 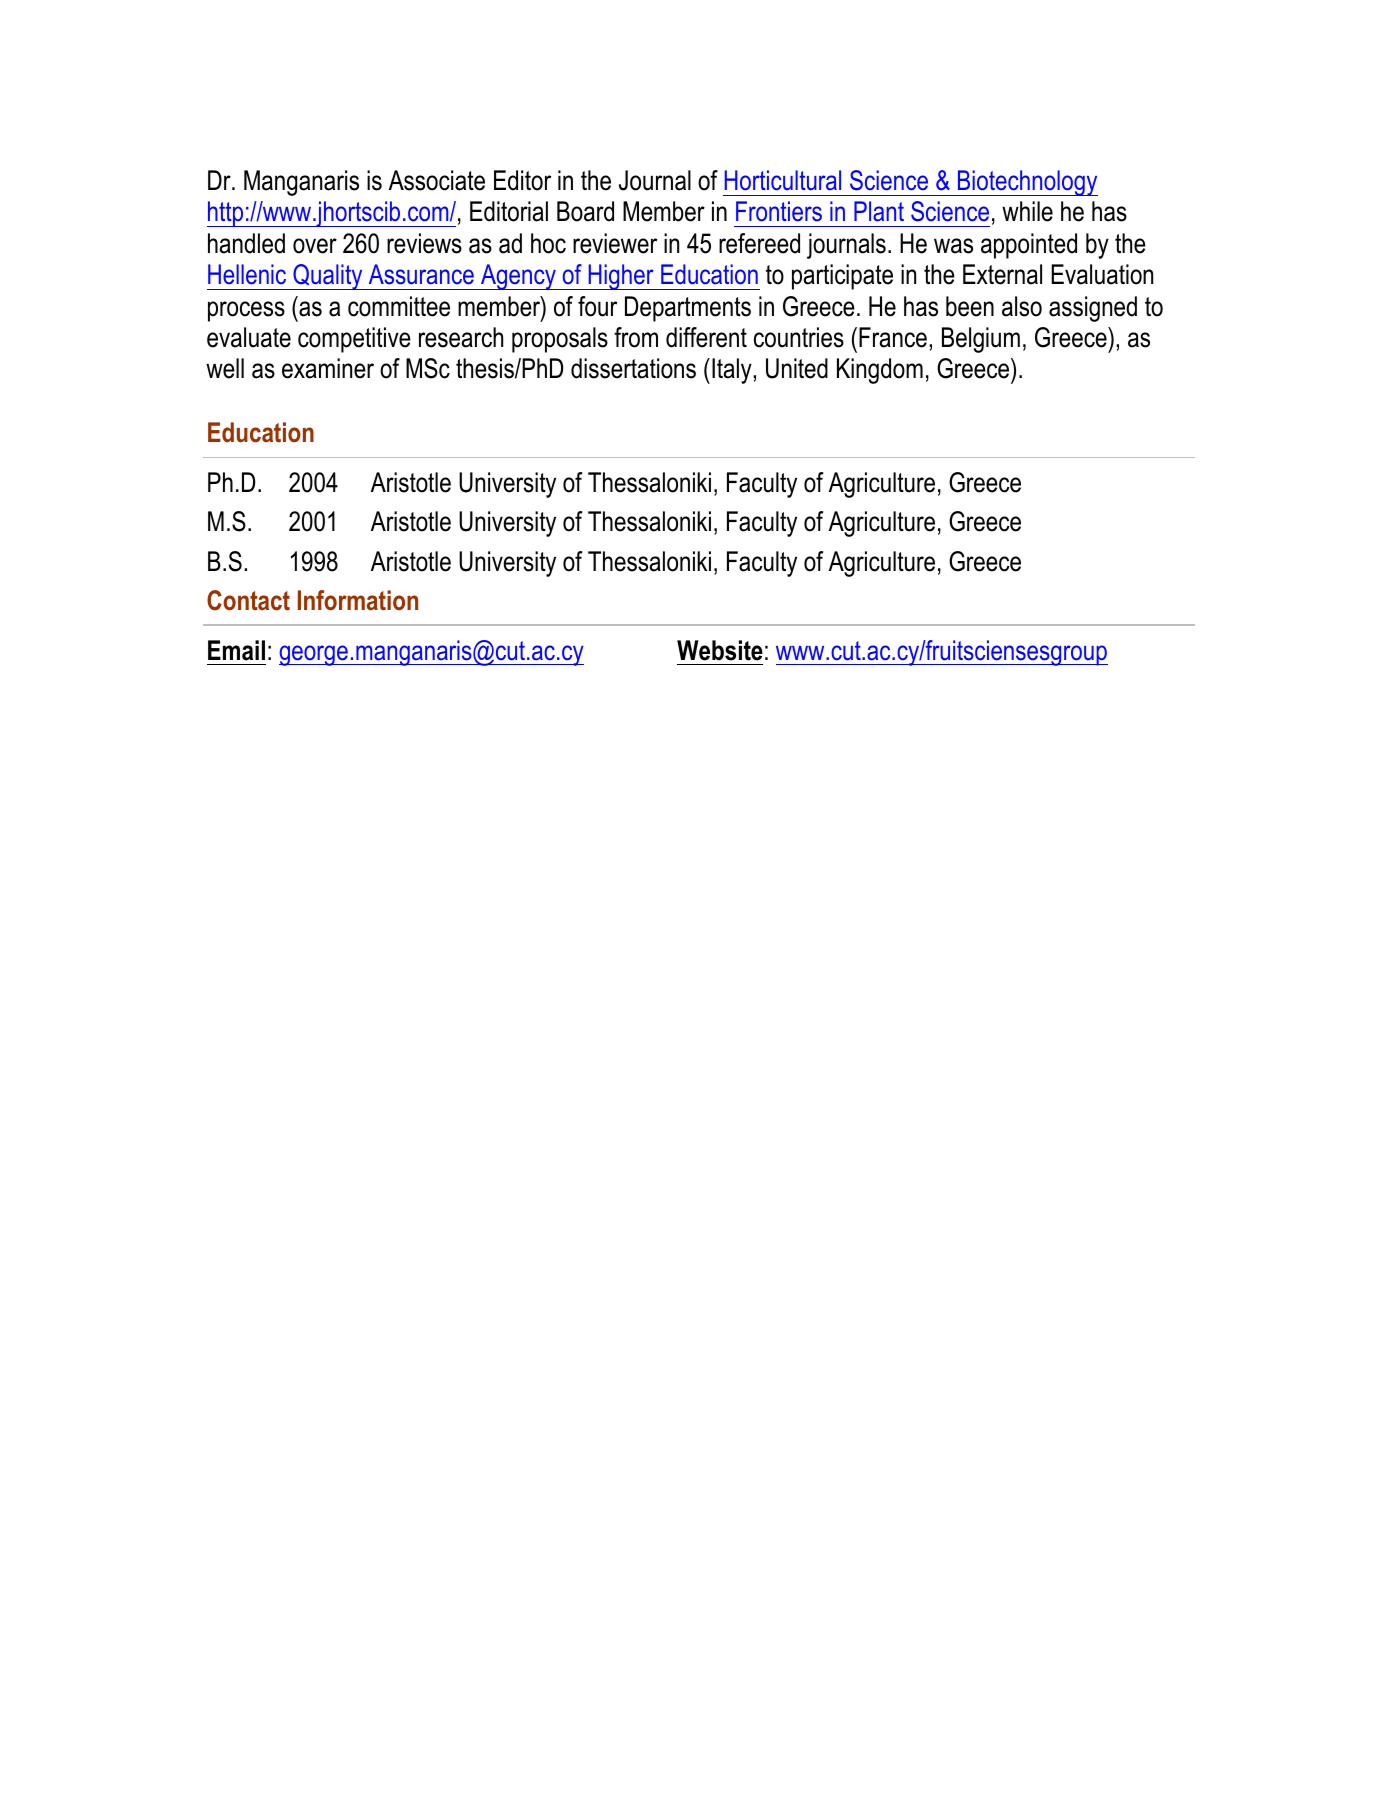 What do you see at coordinates (236, 650) in the screenshot?
I see `Email` at bounding box center [236, 650].
